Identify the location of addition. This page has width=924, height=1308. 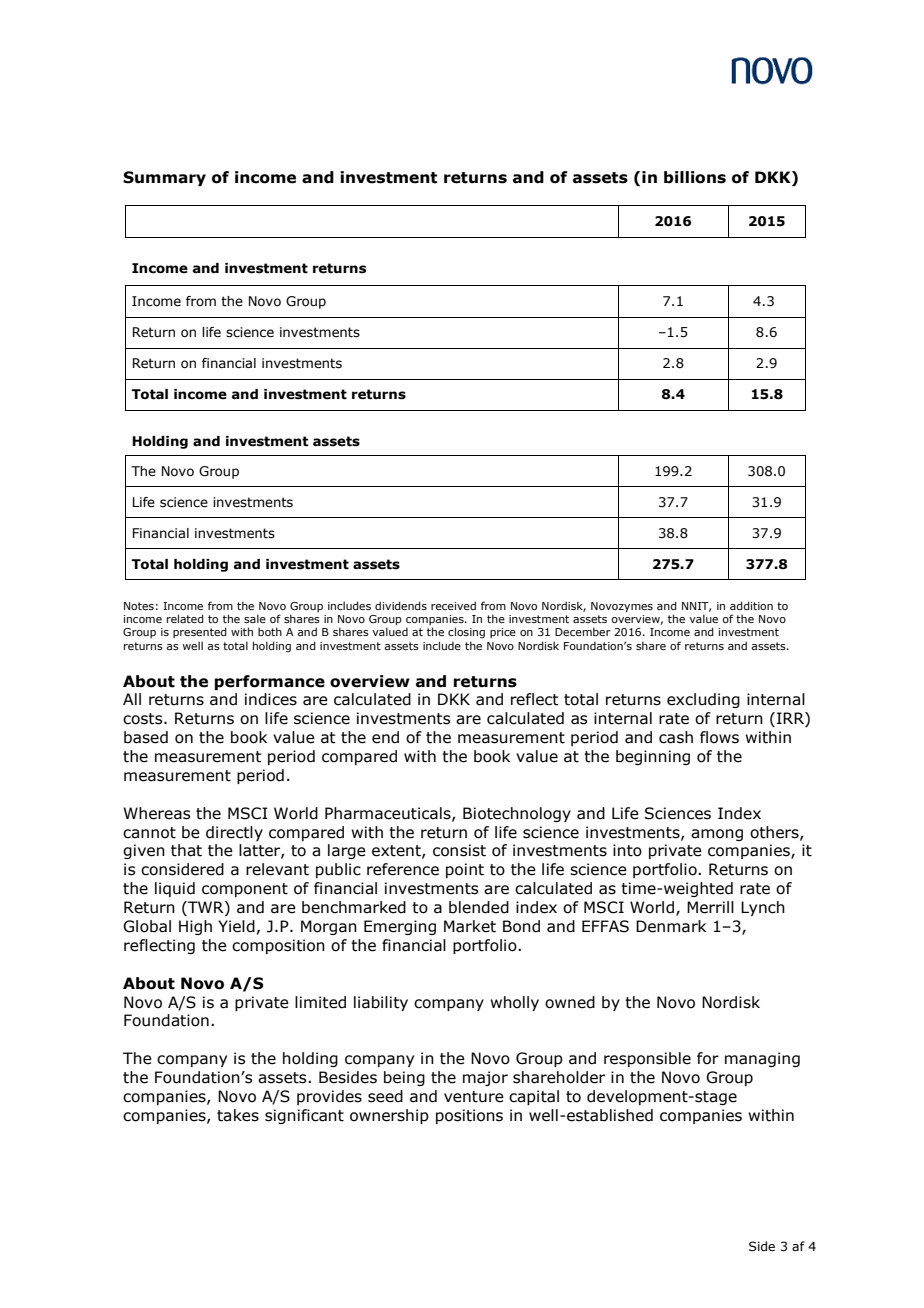
(751, 605).
